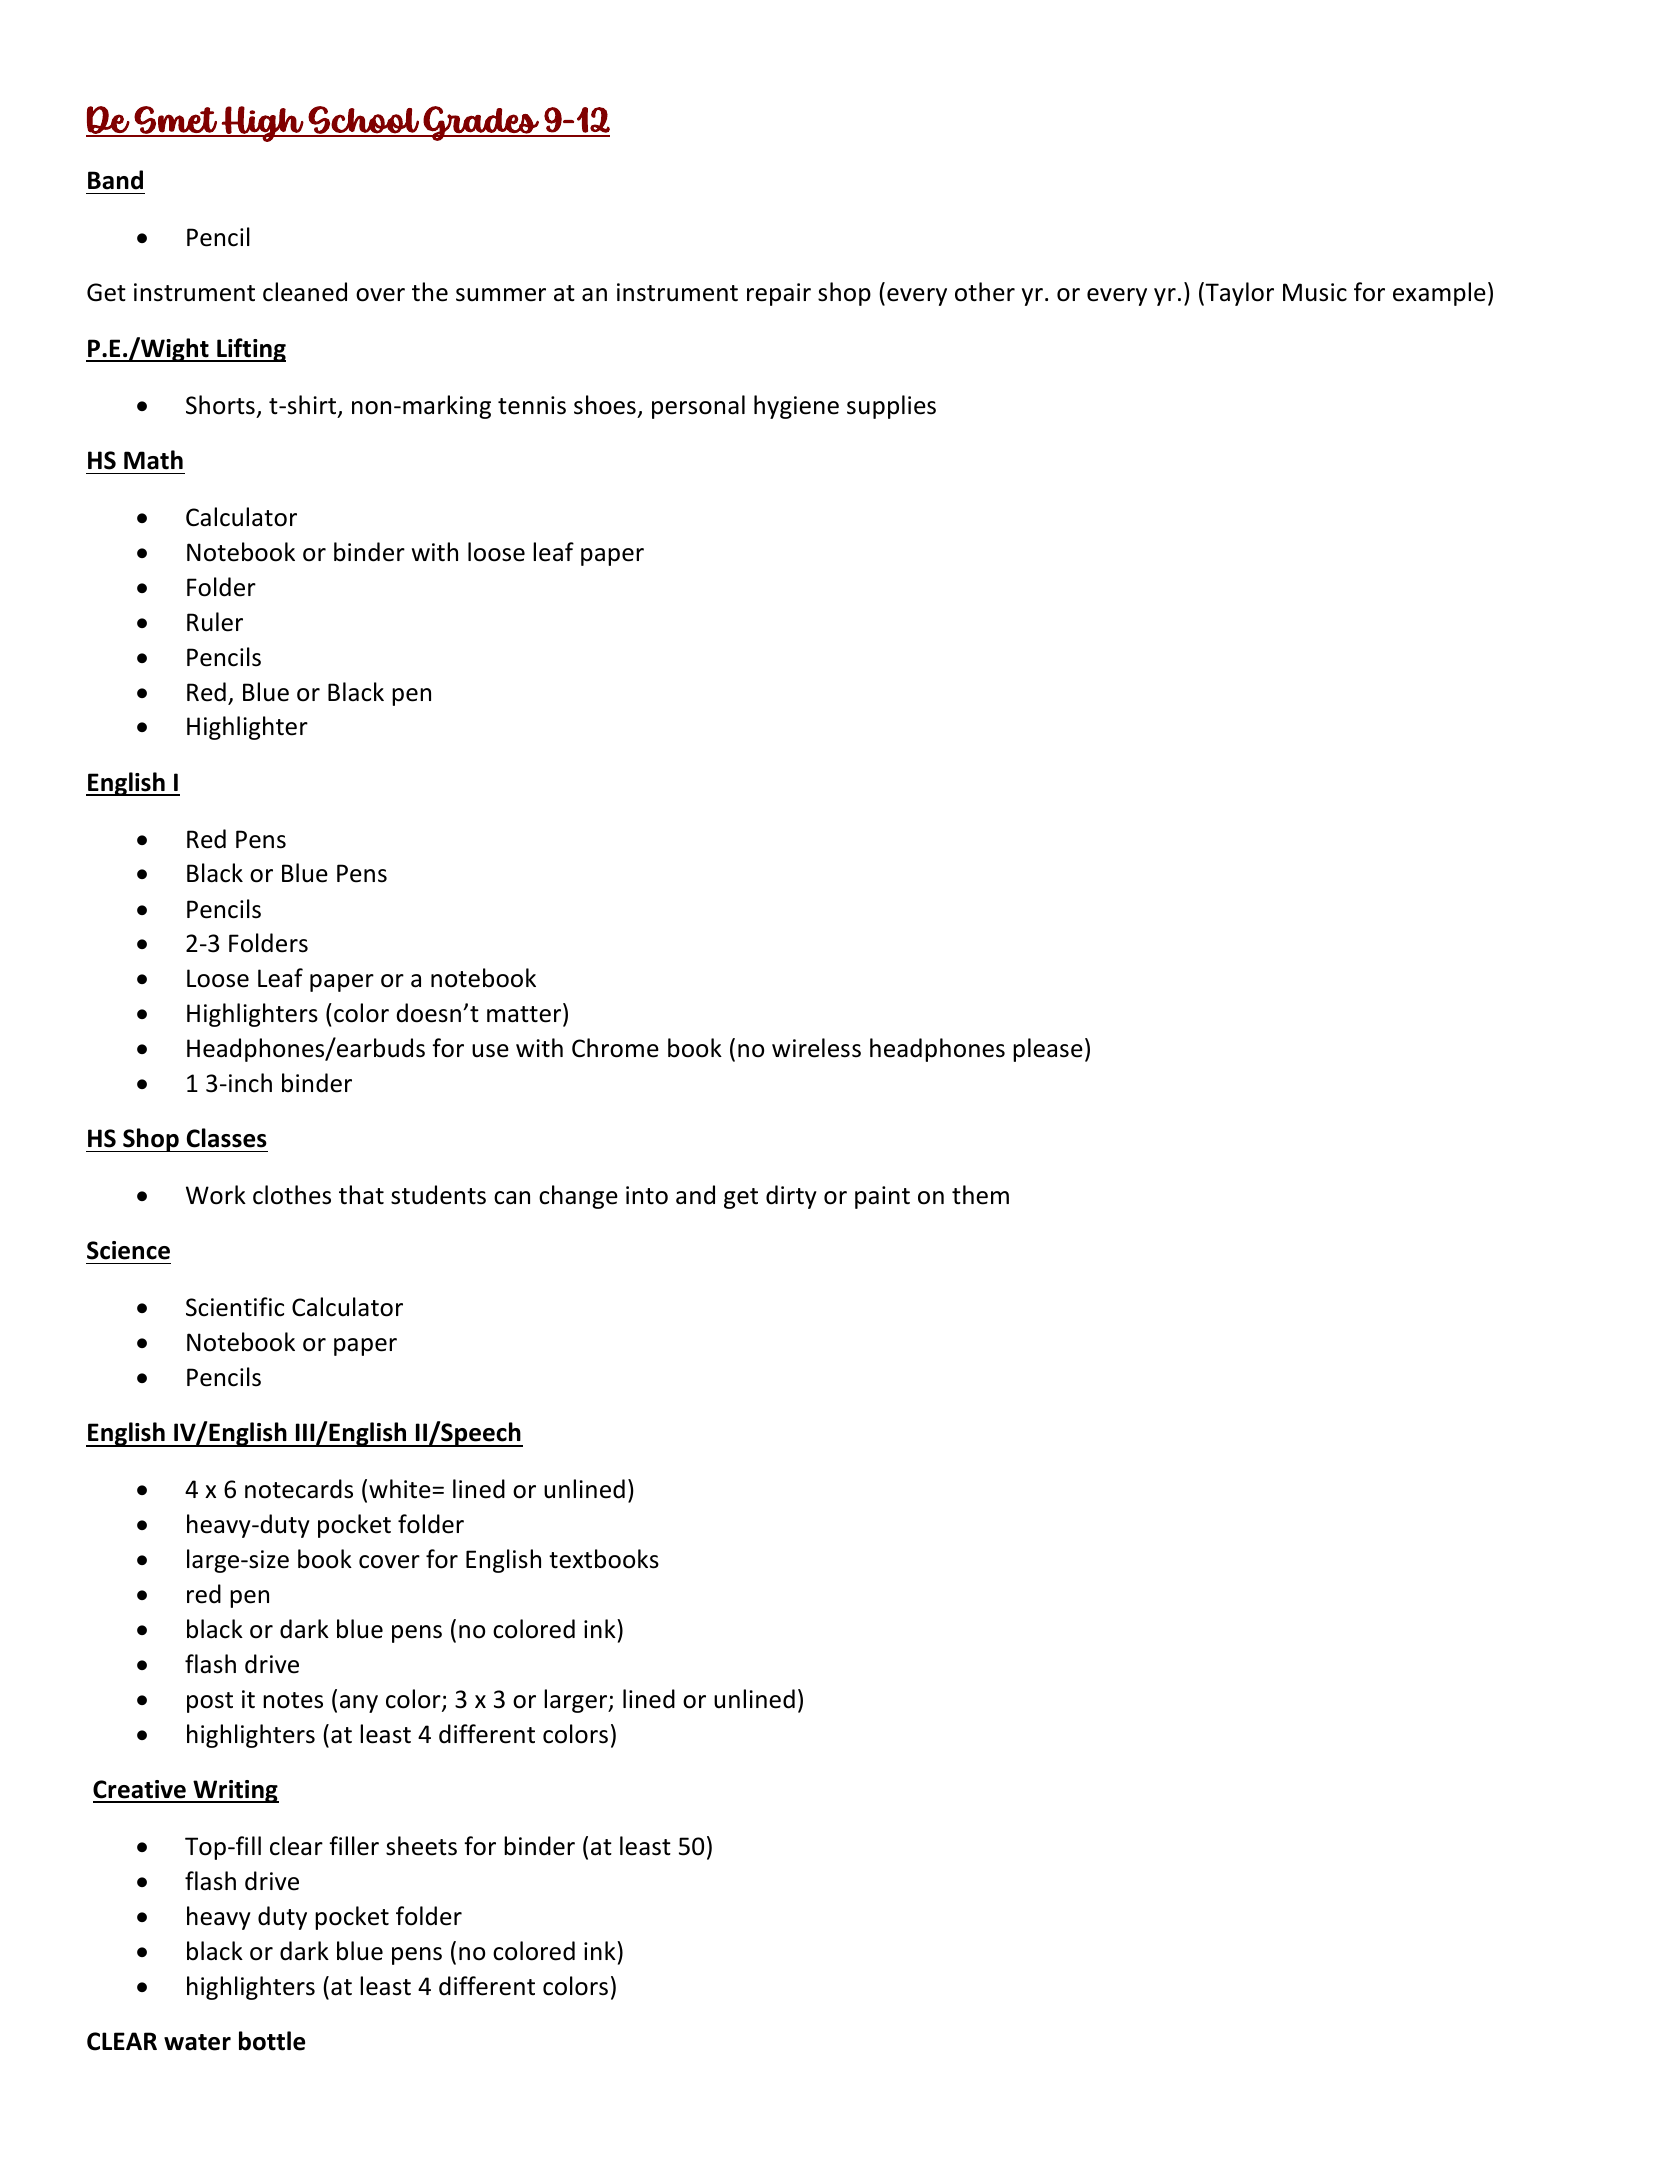  I want to click on wireless, so click(816, 1048).
